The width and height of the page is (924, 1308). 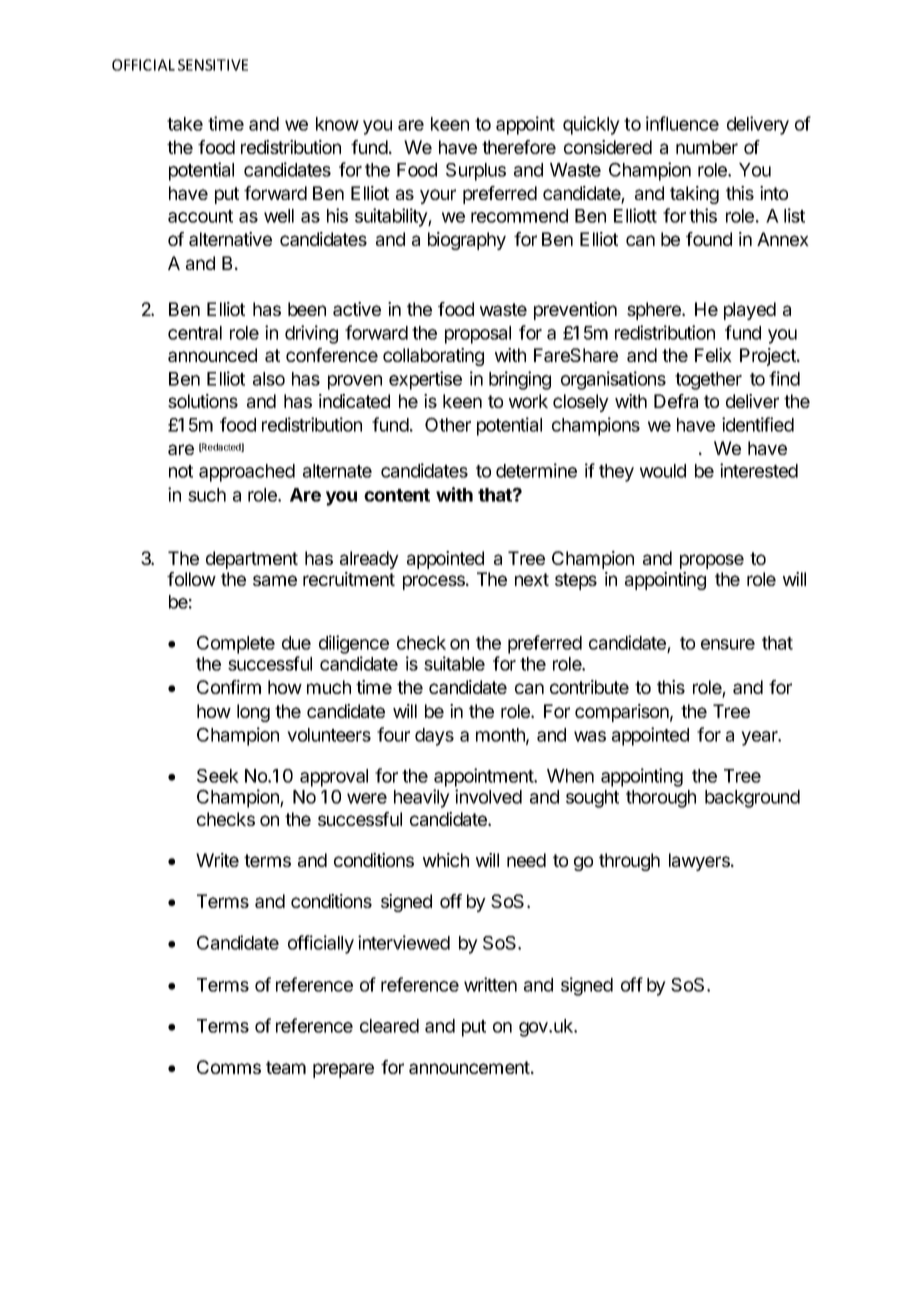 What do you see at coordinates (528, 401) in the page?
I see `work` at bounding box center [528, 401].
